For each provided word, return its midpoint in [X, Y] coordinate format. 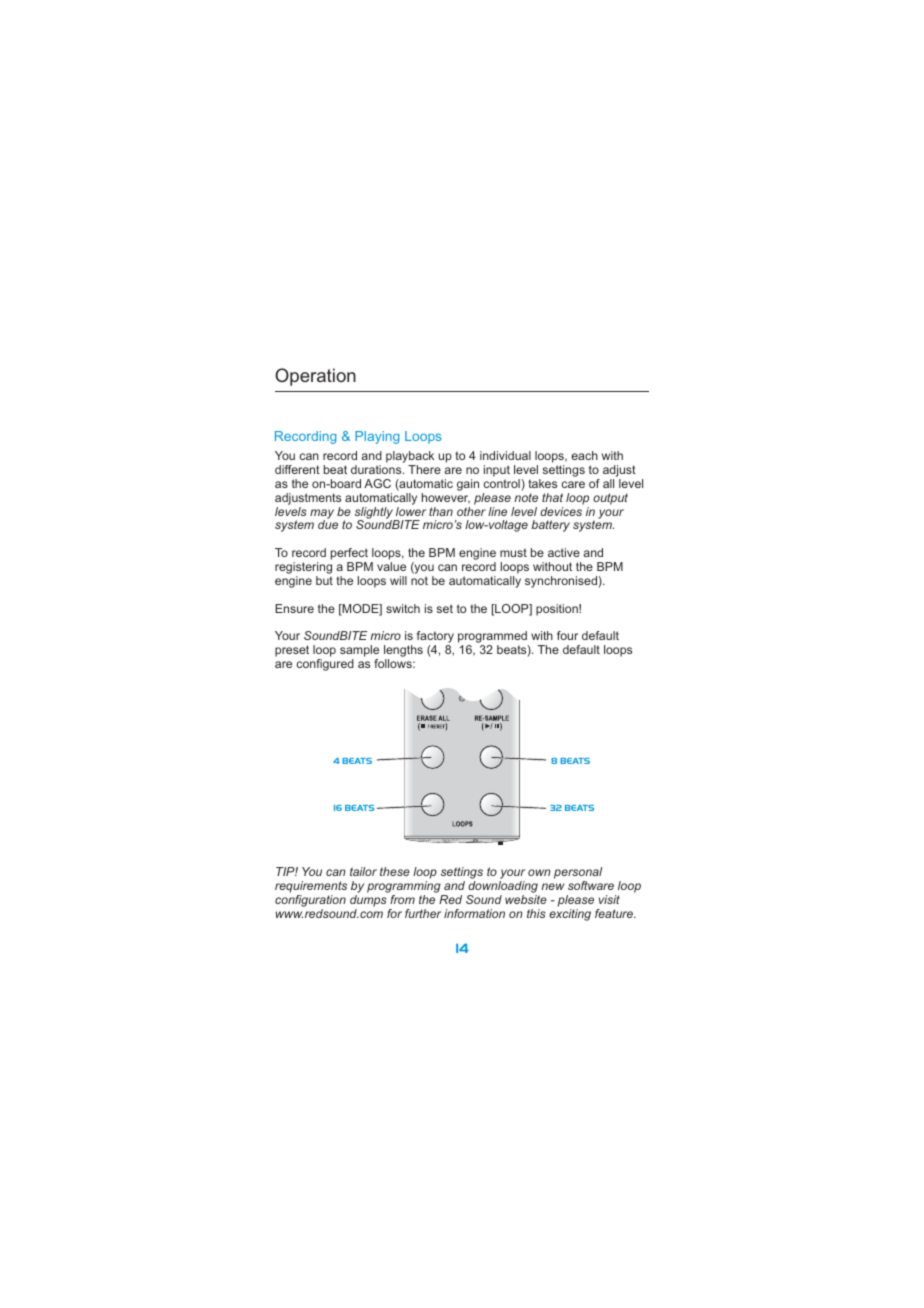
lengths [403, 652]
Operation [315, 377]
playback [410, 458]
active [564, 552]
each [584, 455]
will [398, 580]
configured [325, 665]
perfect [349, 555]
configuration [310, 902]
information [474, 913]
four [567, 635]
